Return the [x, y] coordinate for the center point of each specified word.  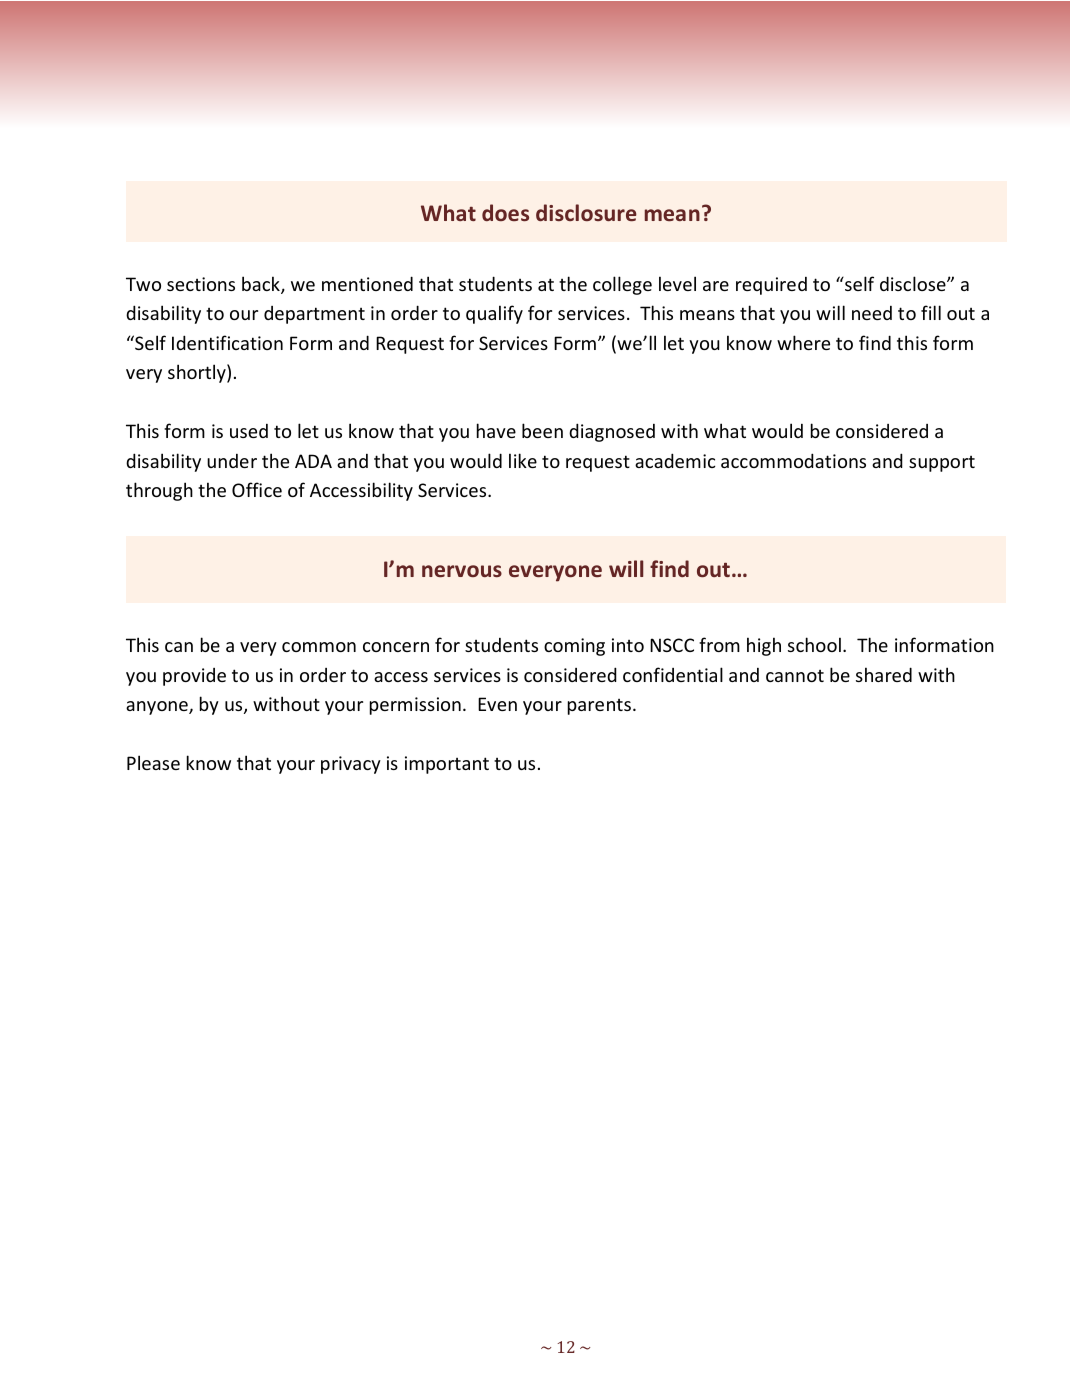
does [505, 212]
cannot [795, 676]
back [262, 285]
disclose [914, 283]
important [447, 765]
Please [153, 762]
